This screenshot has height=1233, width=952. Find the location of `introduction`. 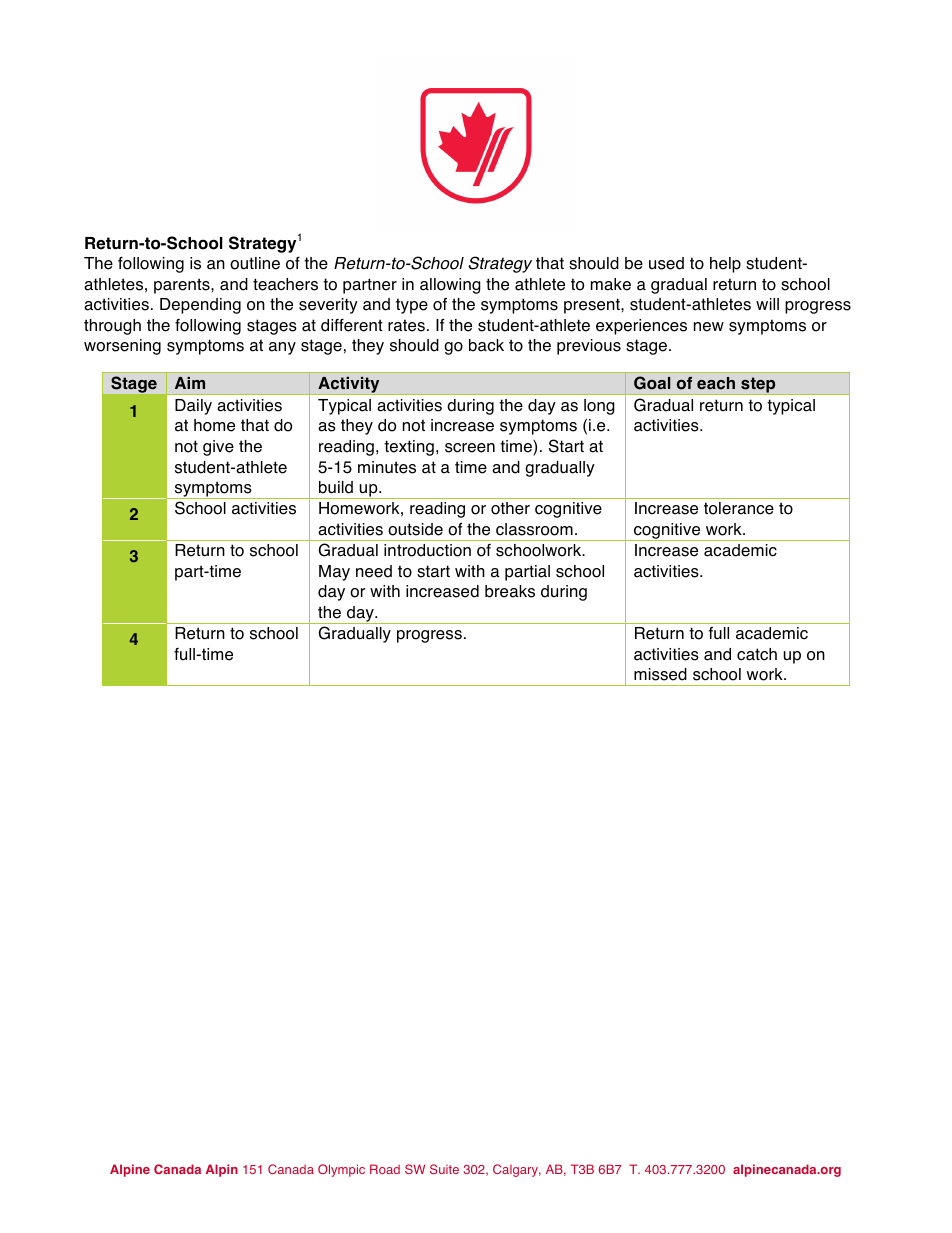

introduction is located at coordinates (427, 550).
